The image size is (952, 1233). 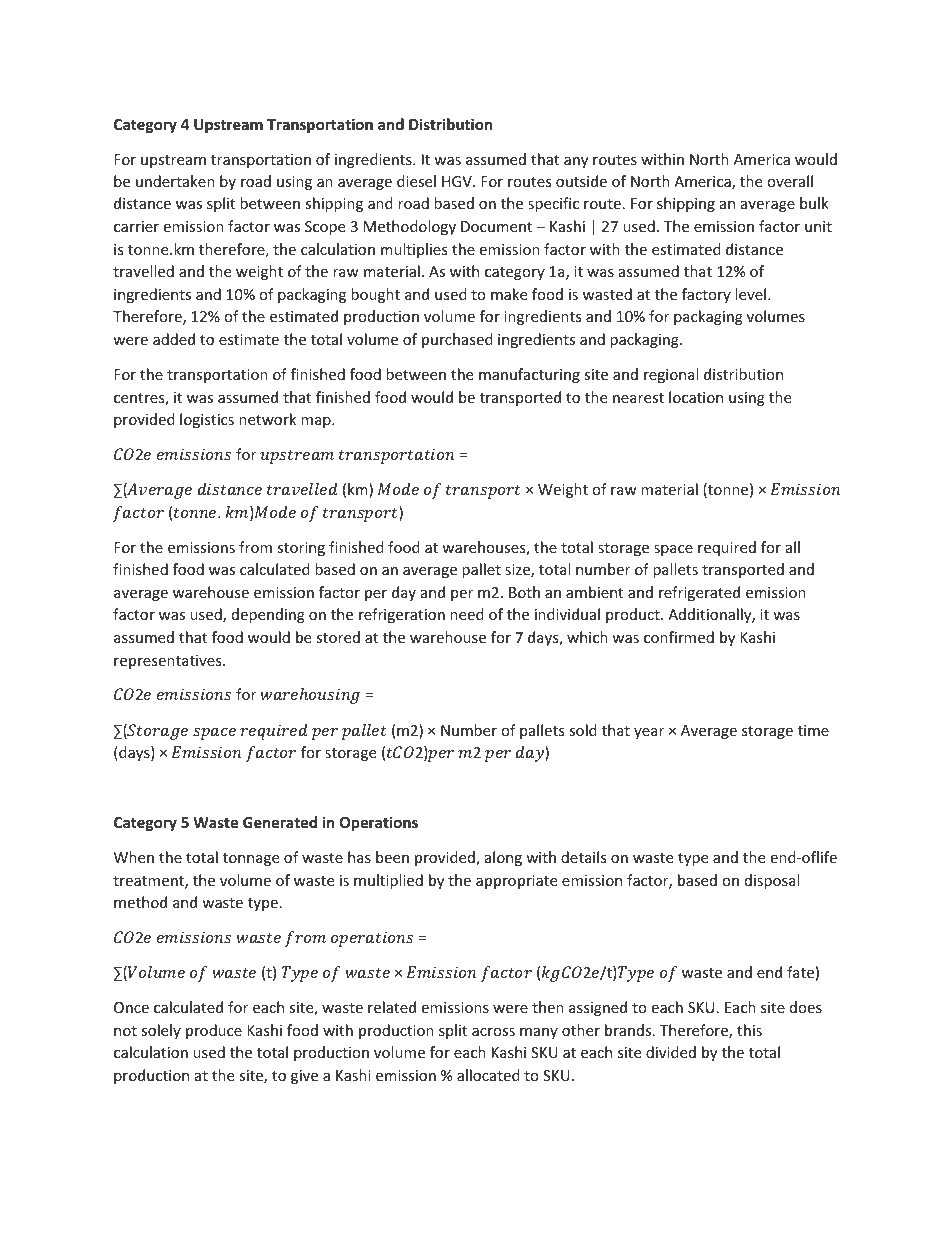 What do you see at coordinates (175, 181) in the document?
I see `undertaken` at bounding box center [175, 181].
